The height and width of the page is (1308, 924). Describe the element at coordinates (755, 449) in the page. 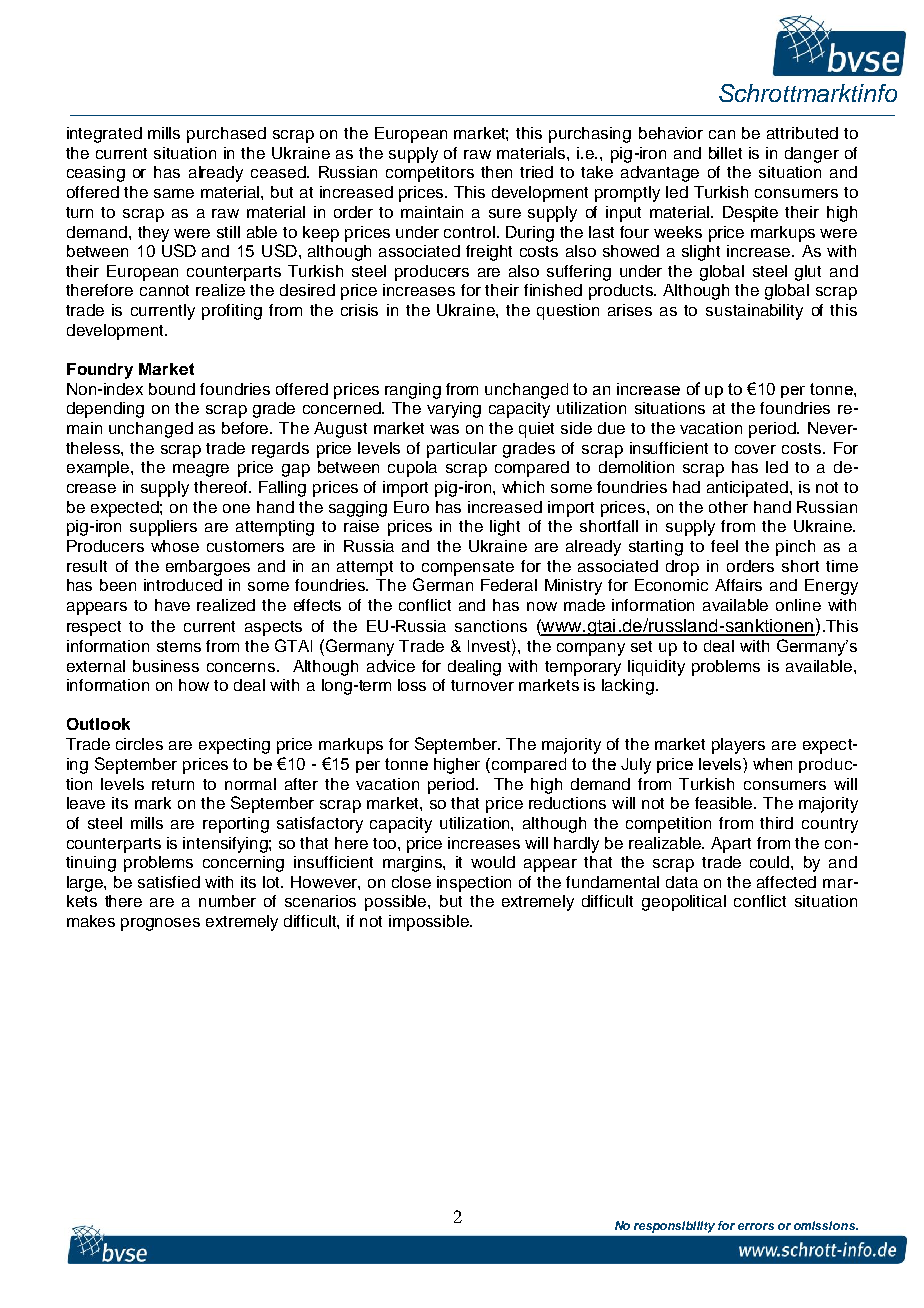

I see `cover` at that location.
